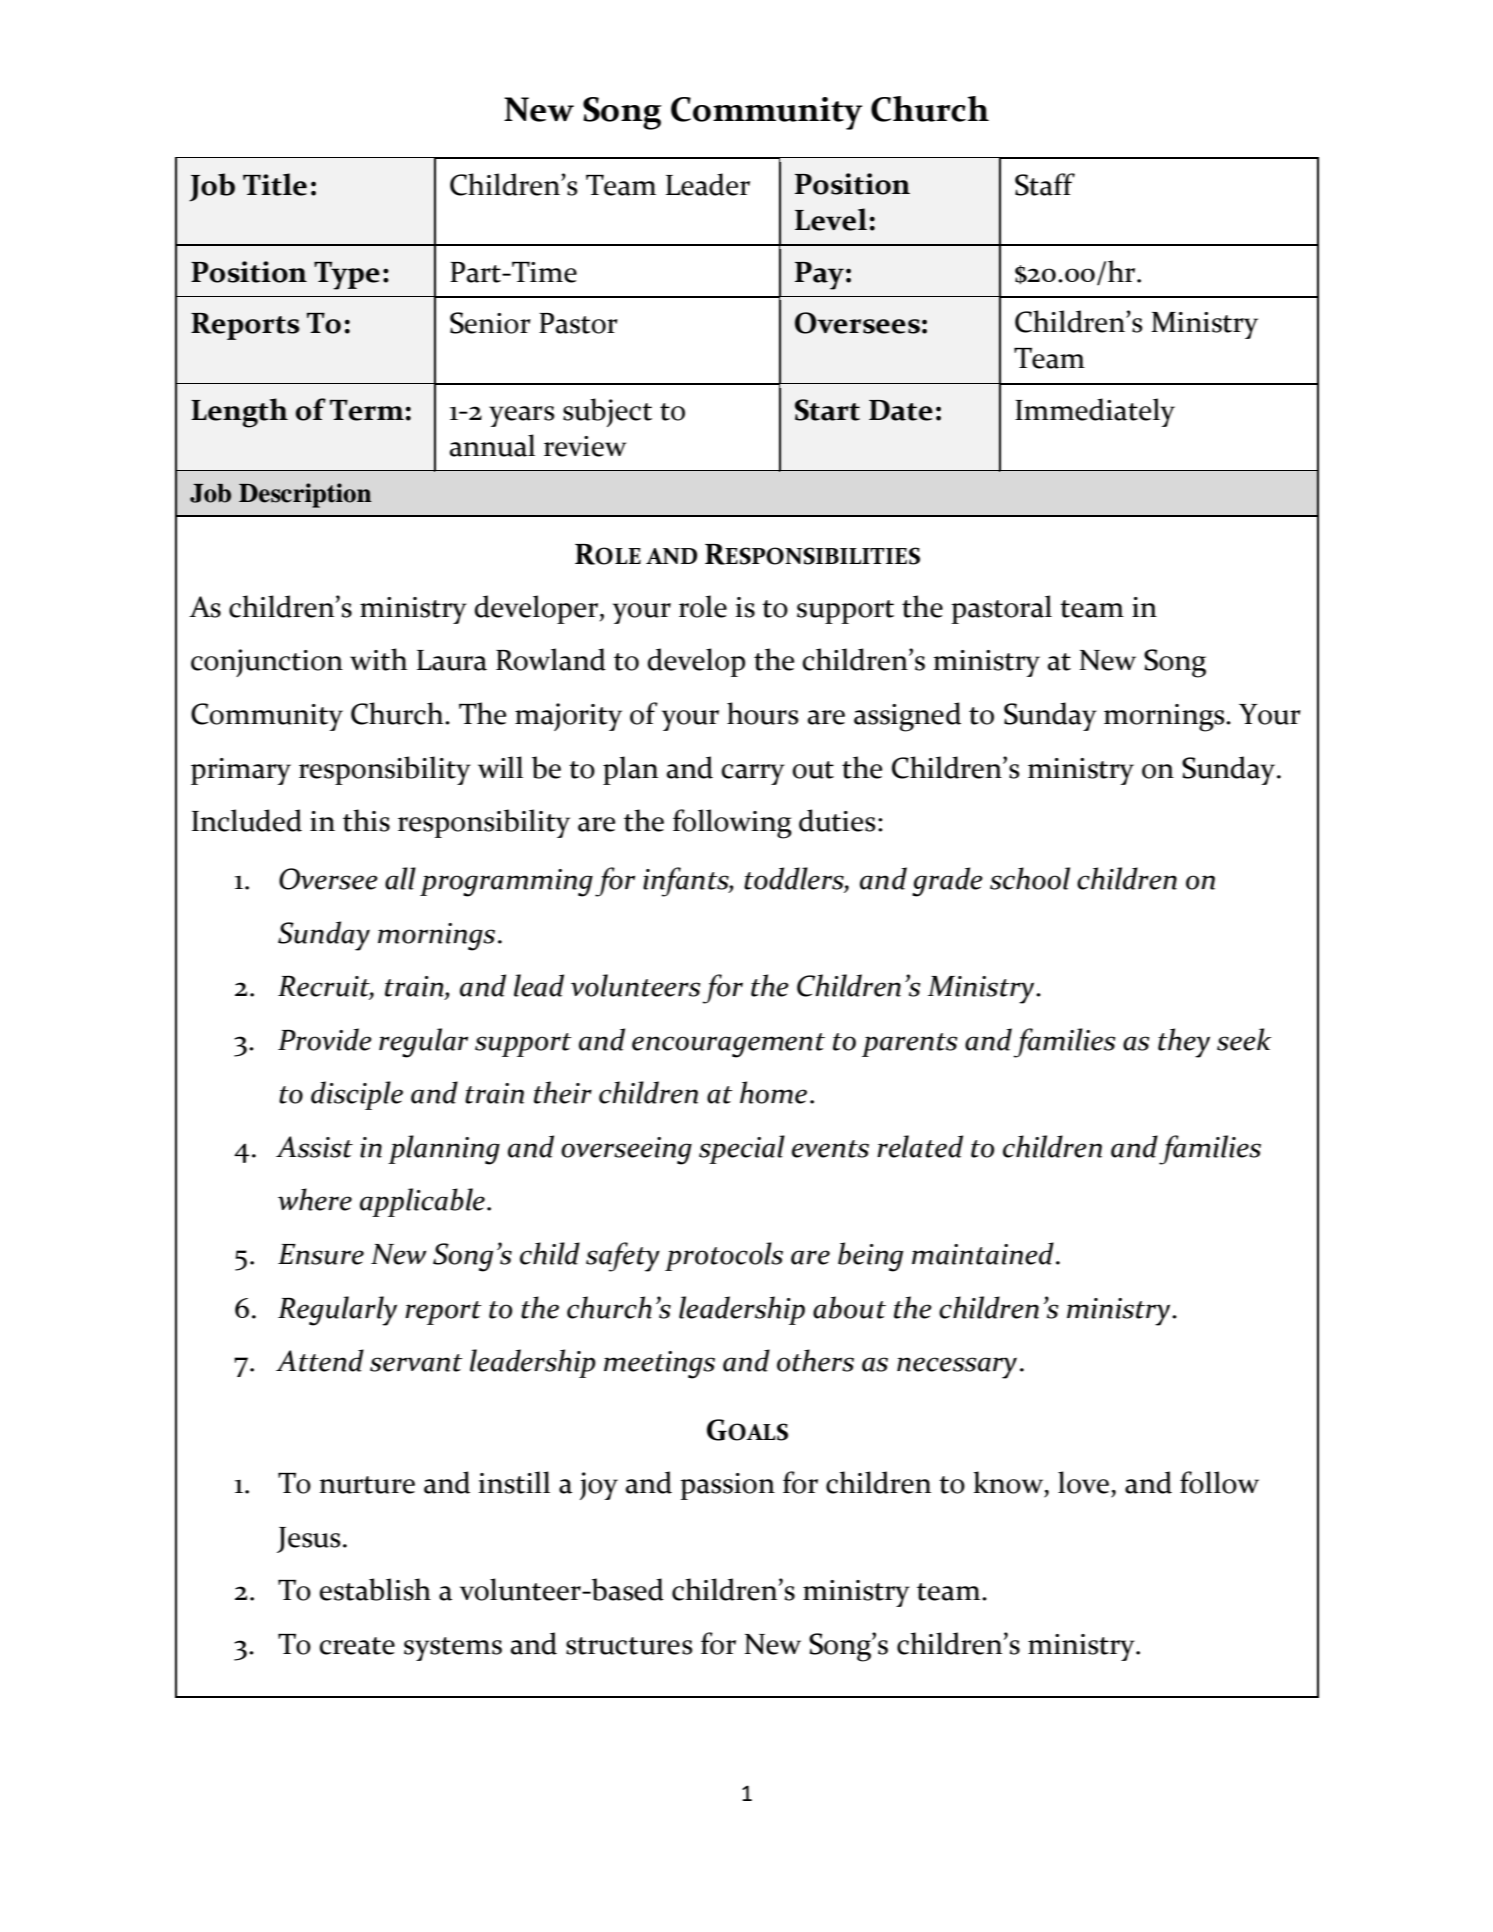  What do you see at coordinates (831, 219) in the screenshot?
I see `Level` at bounding box center [831, 219].
